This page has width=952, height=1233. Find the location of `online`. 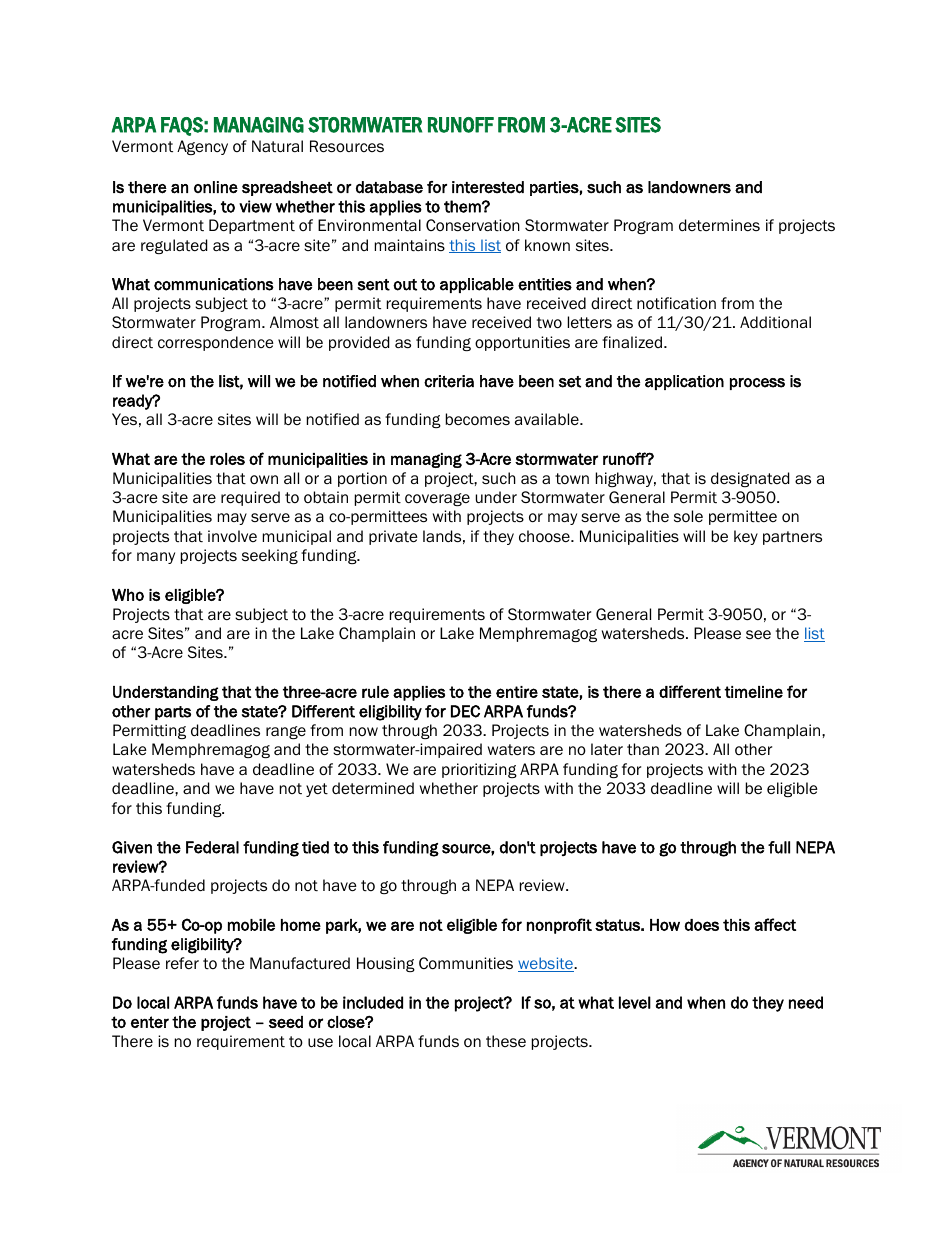

online is located at coordinates (216, 187).
